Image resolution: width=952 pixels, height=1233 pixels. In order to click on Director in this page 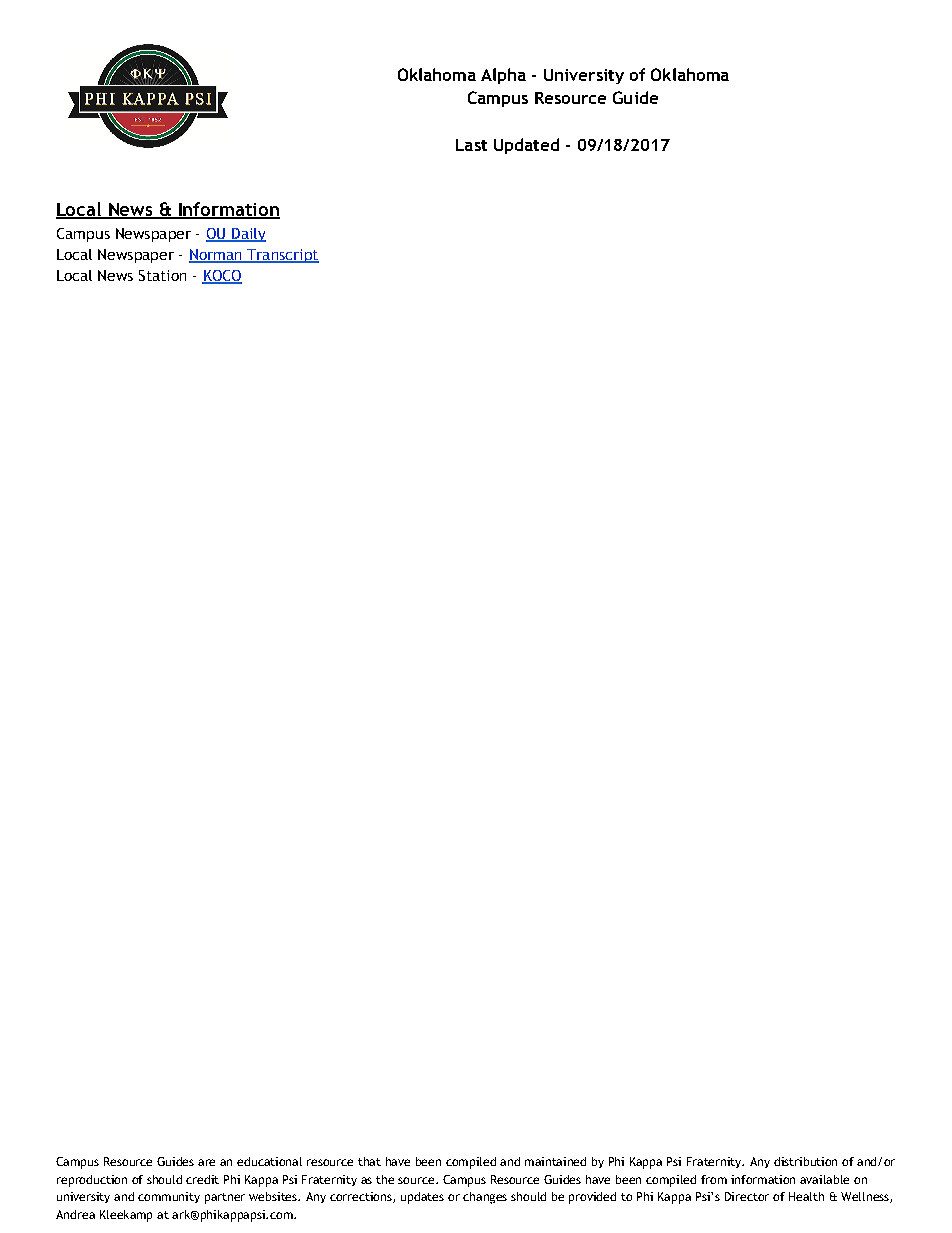, I will do `click(747, 1196)`.
